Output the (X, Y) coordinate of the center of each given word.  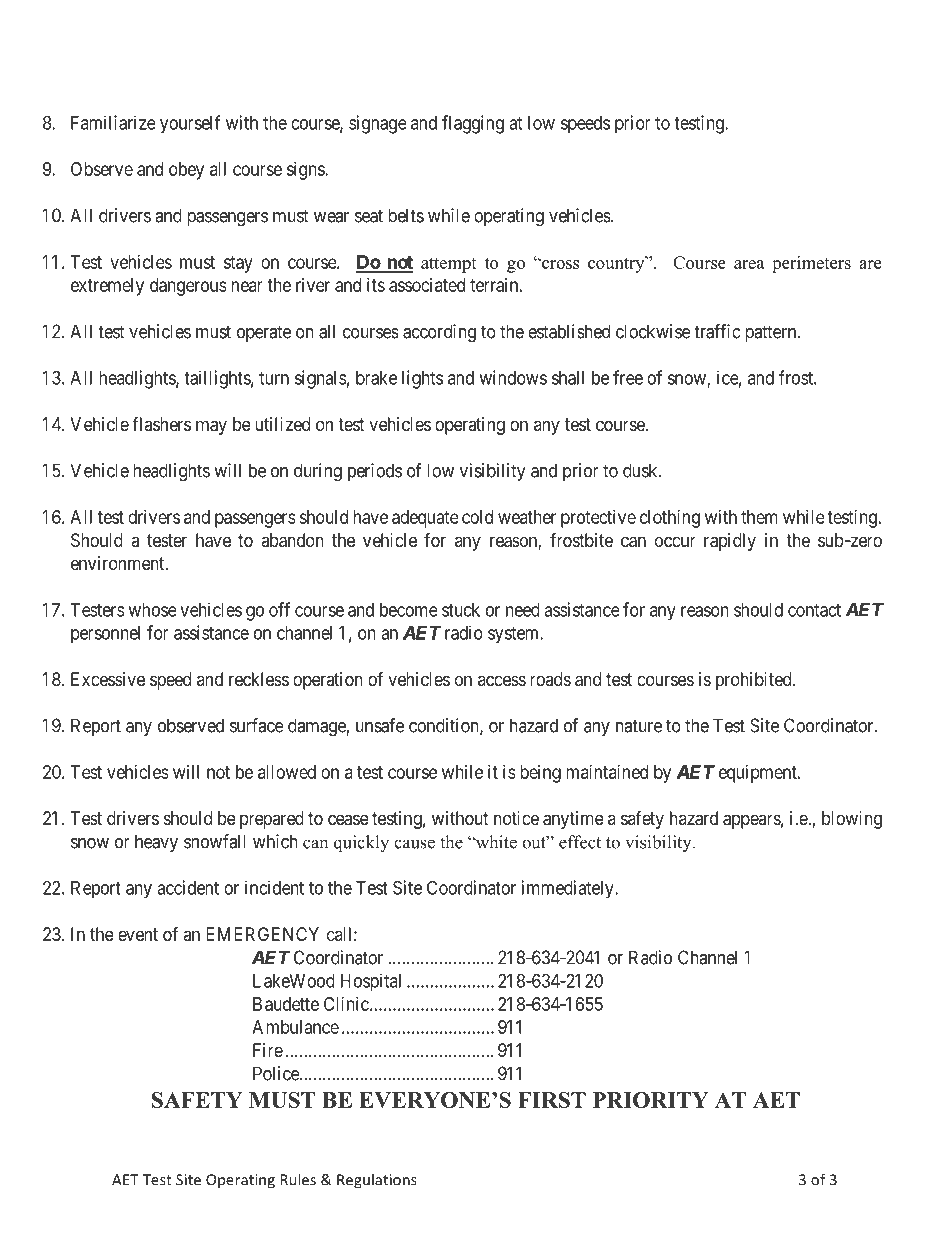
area (749, 264)
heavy (156, 843)
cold (477, 517)
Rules (298, 1179)
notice (516, 818)
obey (186, 171)
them (759, 517)
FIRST (552, 1100)
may (211, 427)
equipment (759, 774)
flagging (473, 124)
